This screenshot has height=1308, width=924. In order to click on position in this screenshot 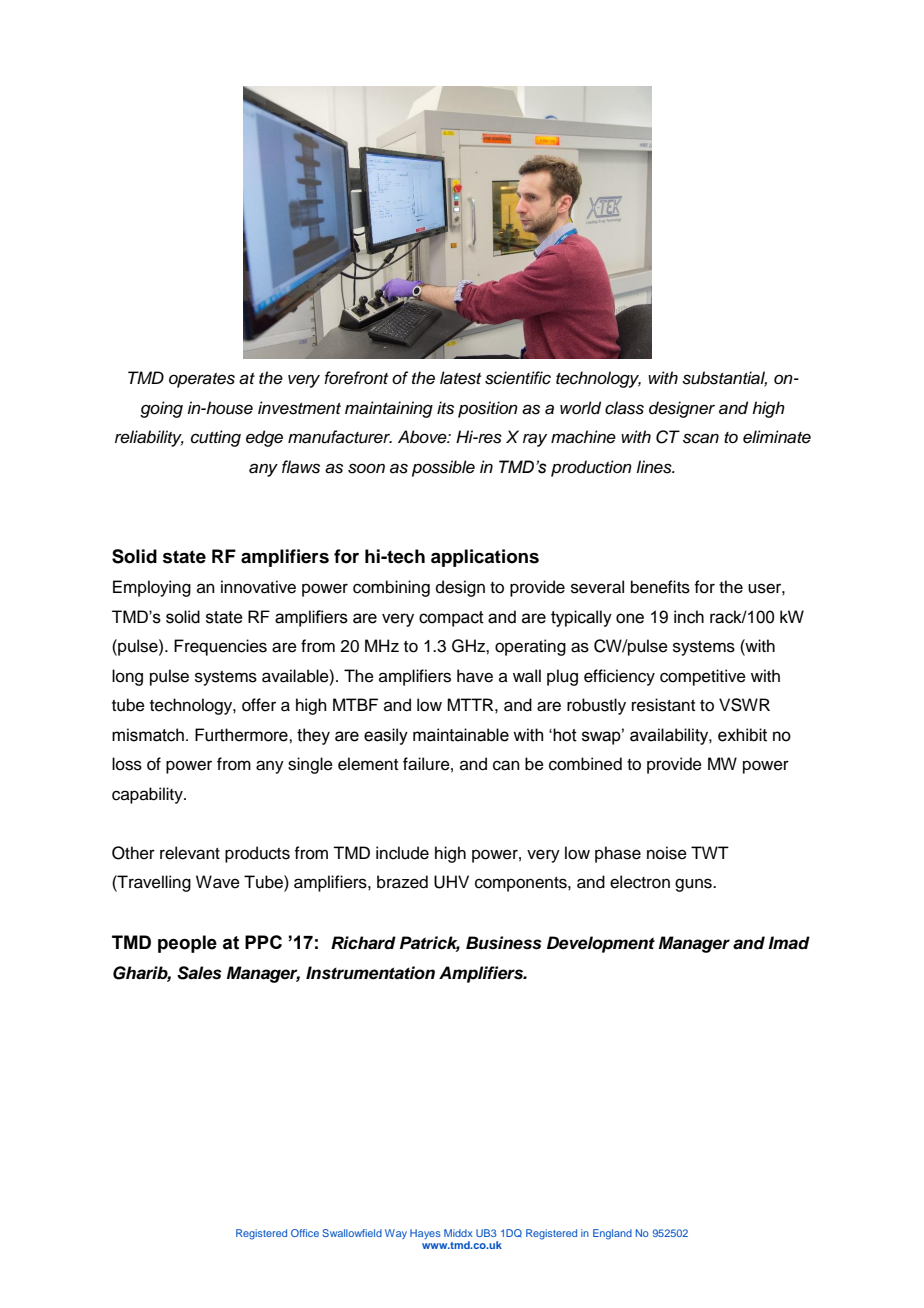, I will do `click(488, 409)`.
